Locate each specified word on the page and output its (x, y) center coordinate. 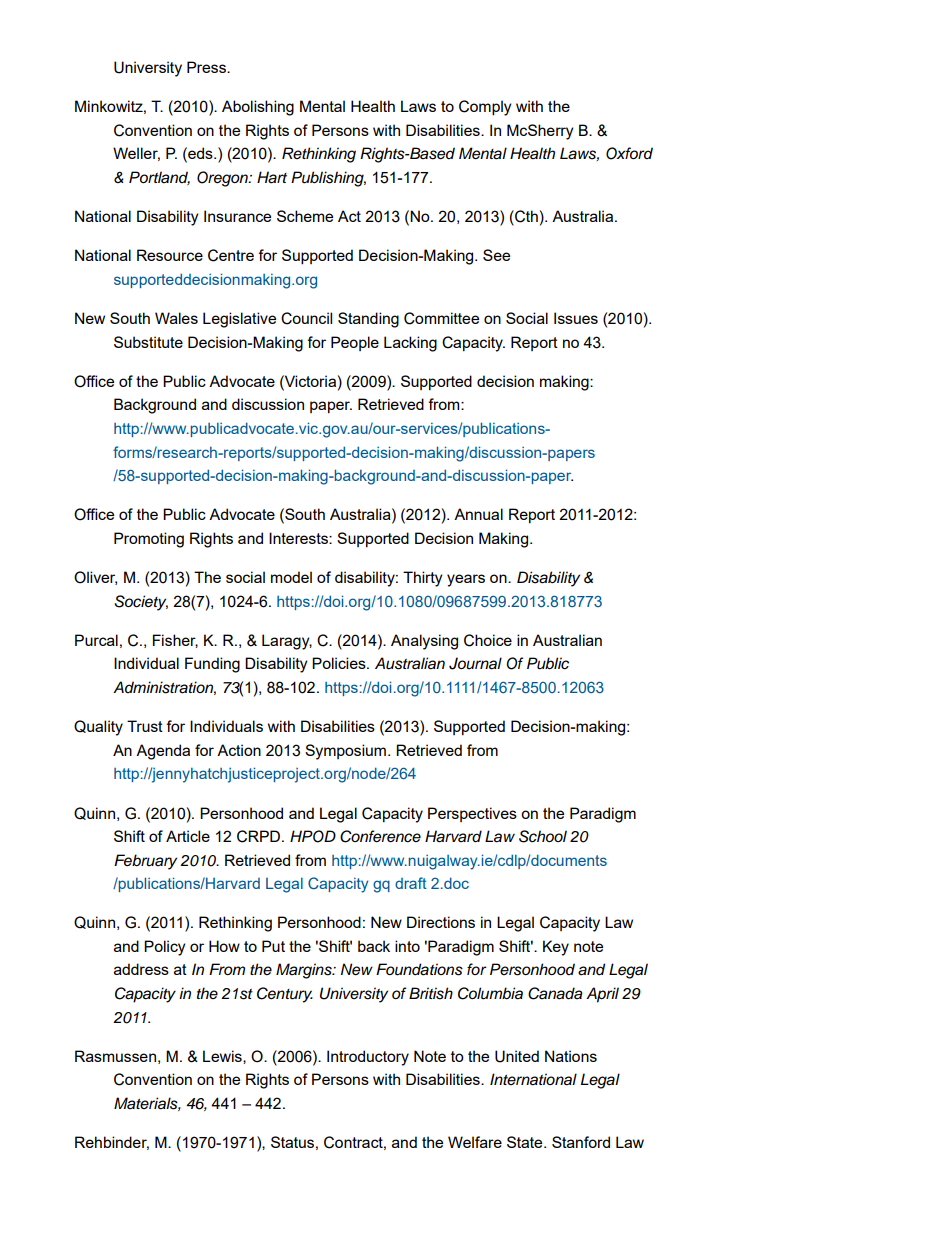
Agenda (163, 752)
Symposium (347, 752)
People (355, 343)
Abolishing (258, 108)
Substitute (148, 342)
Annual (478, 514)
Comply (485, 108)
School (543, 836)
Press (207, 67)
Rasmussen (115, 1056)
